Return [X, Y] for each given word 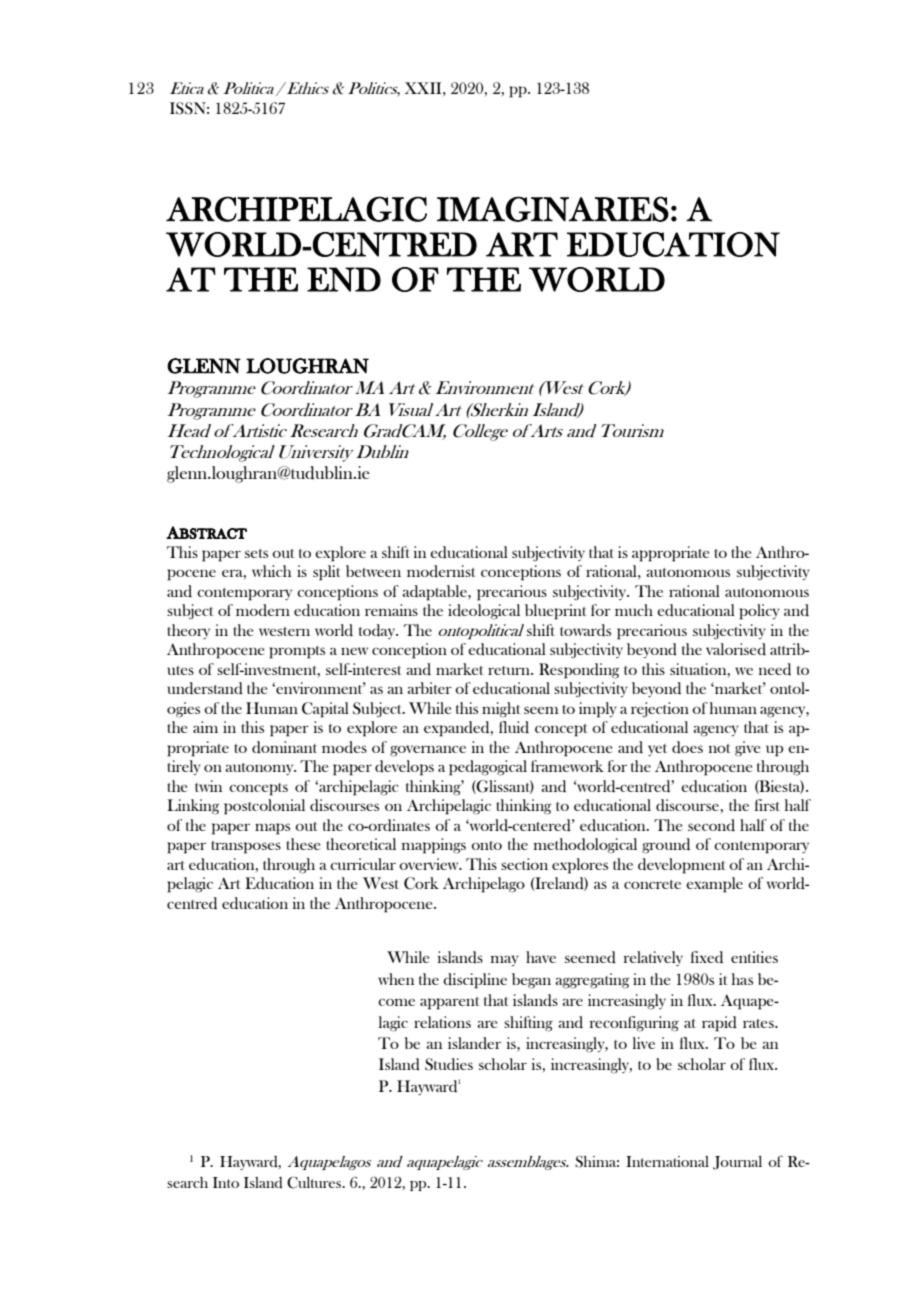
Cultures [315, 1182]
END [344, 279]
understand [205, 688]
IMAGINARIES [553, 209]
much [634, 610]
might [501, 710]
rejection [660, 710]
